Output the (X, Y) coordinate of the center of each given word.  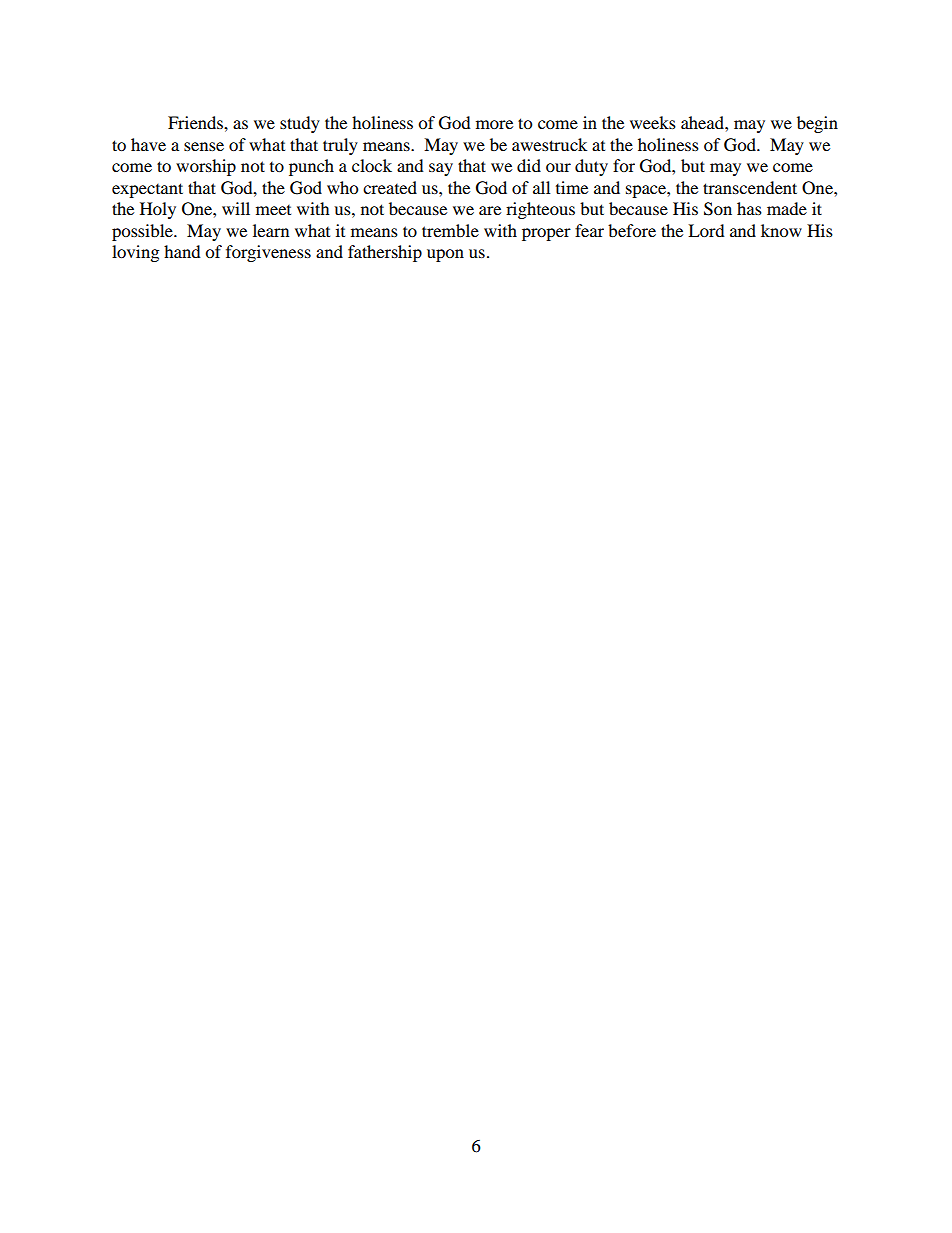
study (300, 124)
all (541, 187)
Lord (706, 230)
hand (182, 251)
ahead (703, 122)
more (494, 124)
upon (445, 255)
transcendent (750, 187)
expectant (147, 190)
